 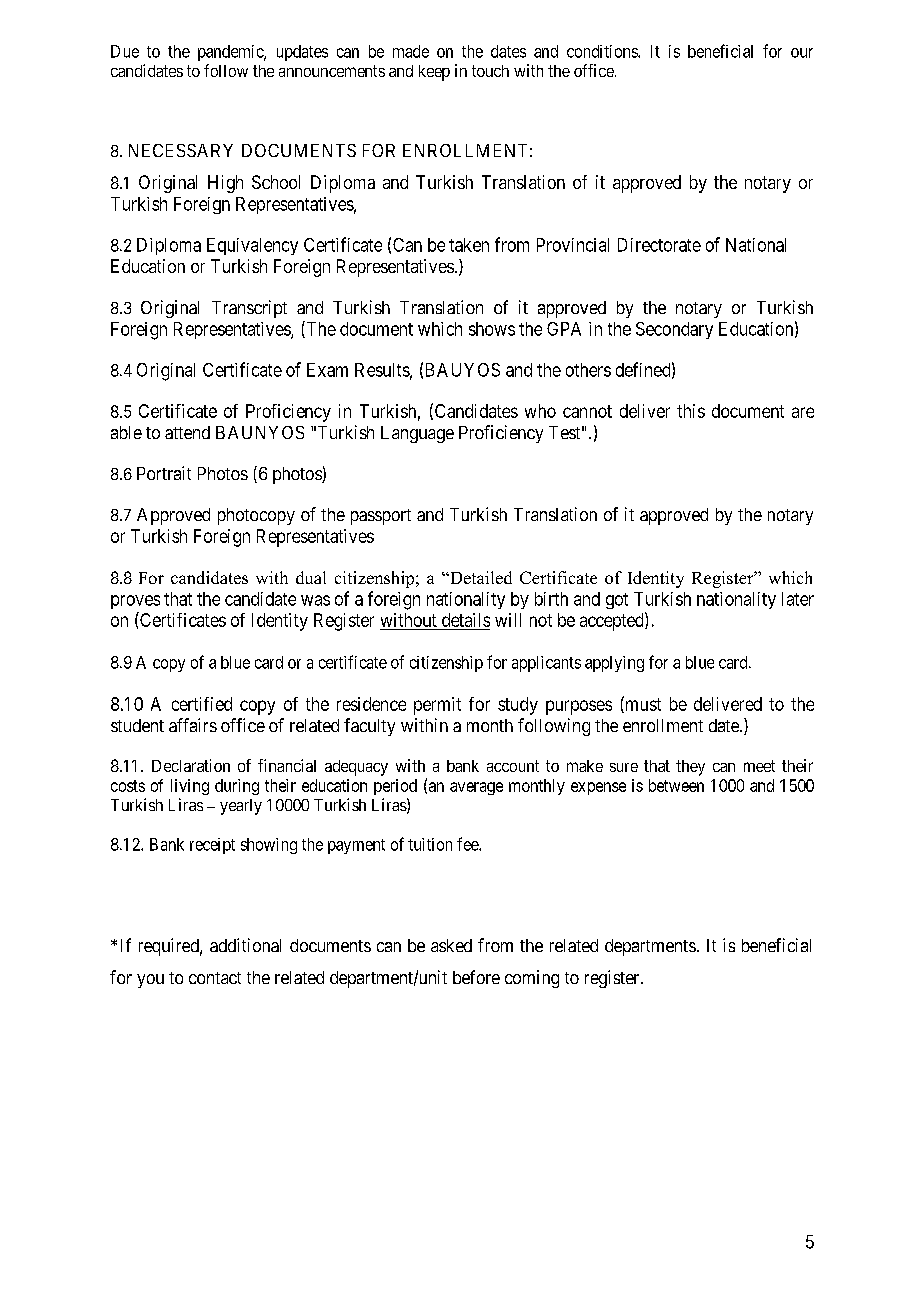 What do you see at coordinates (492, 329) in the screenshot?
I see `shows` at bounding box center [492, 329].
